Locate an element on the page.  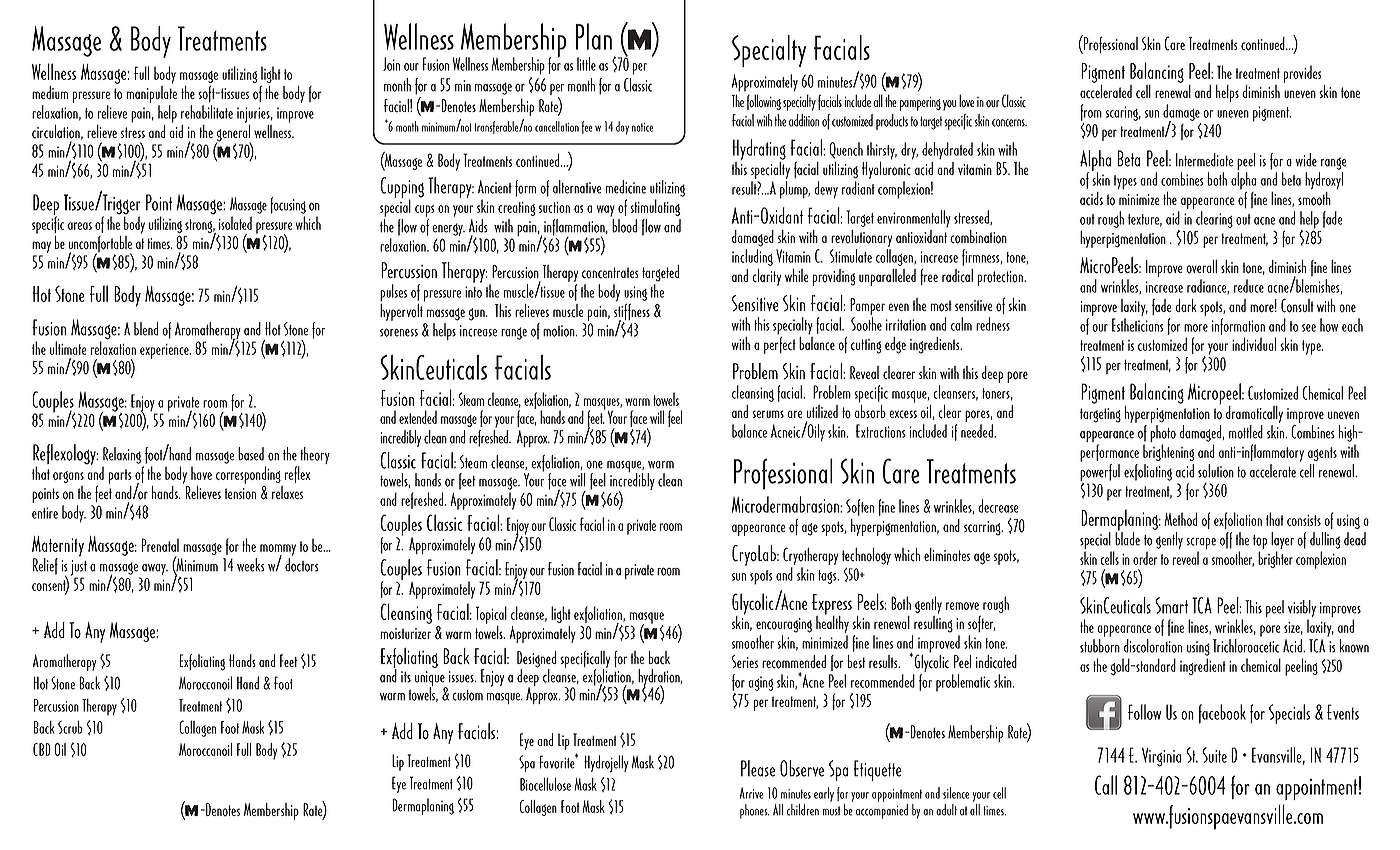
CBD is located at coordinates (42, 749).
